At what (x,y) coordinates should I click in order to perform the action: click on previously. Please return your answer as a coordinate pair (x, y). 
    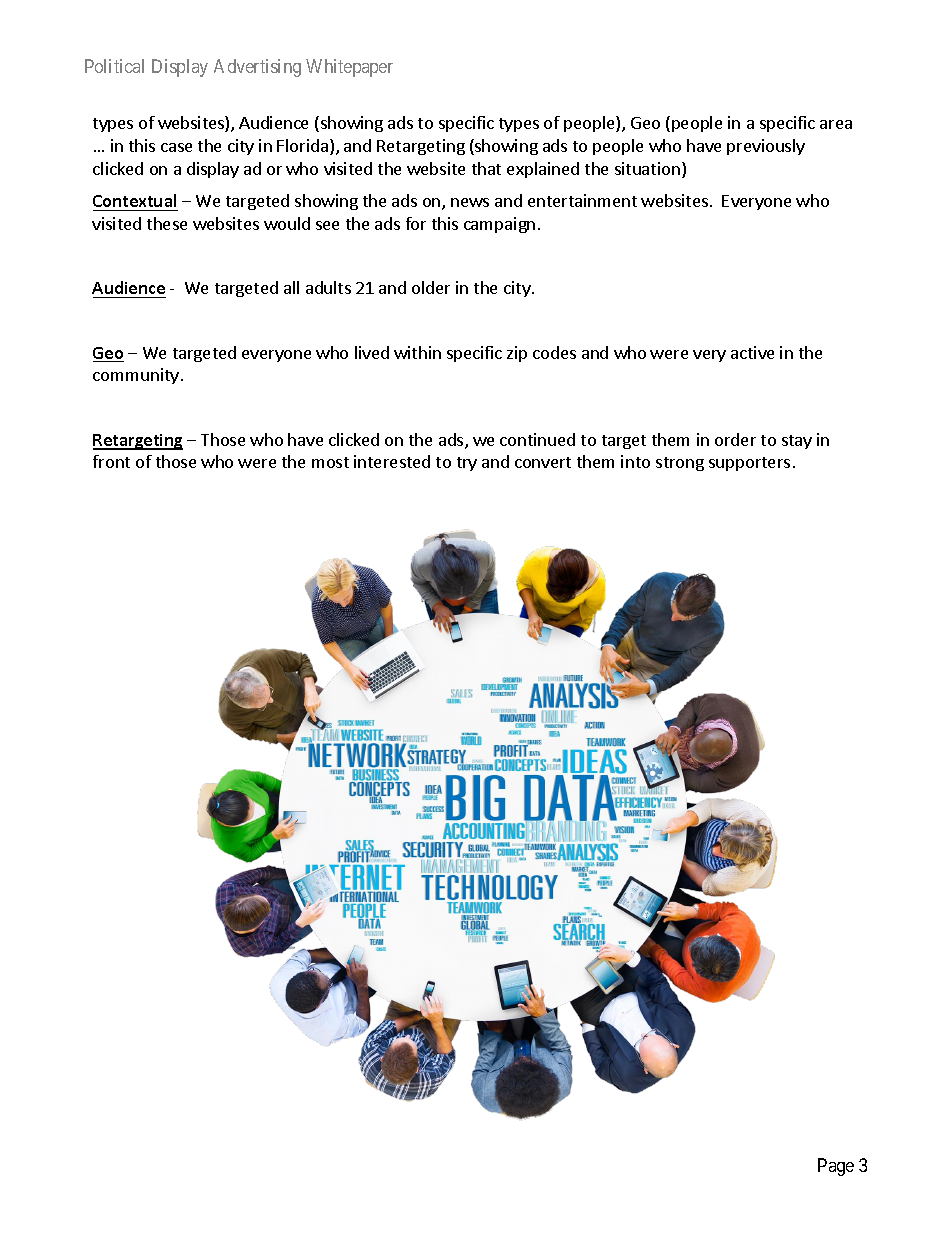
    Looking at the image, I should click on (766, 147).
